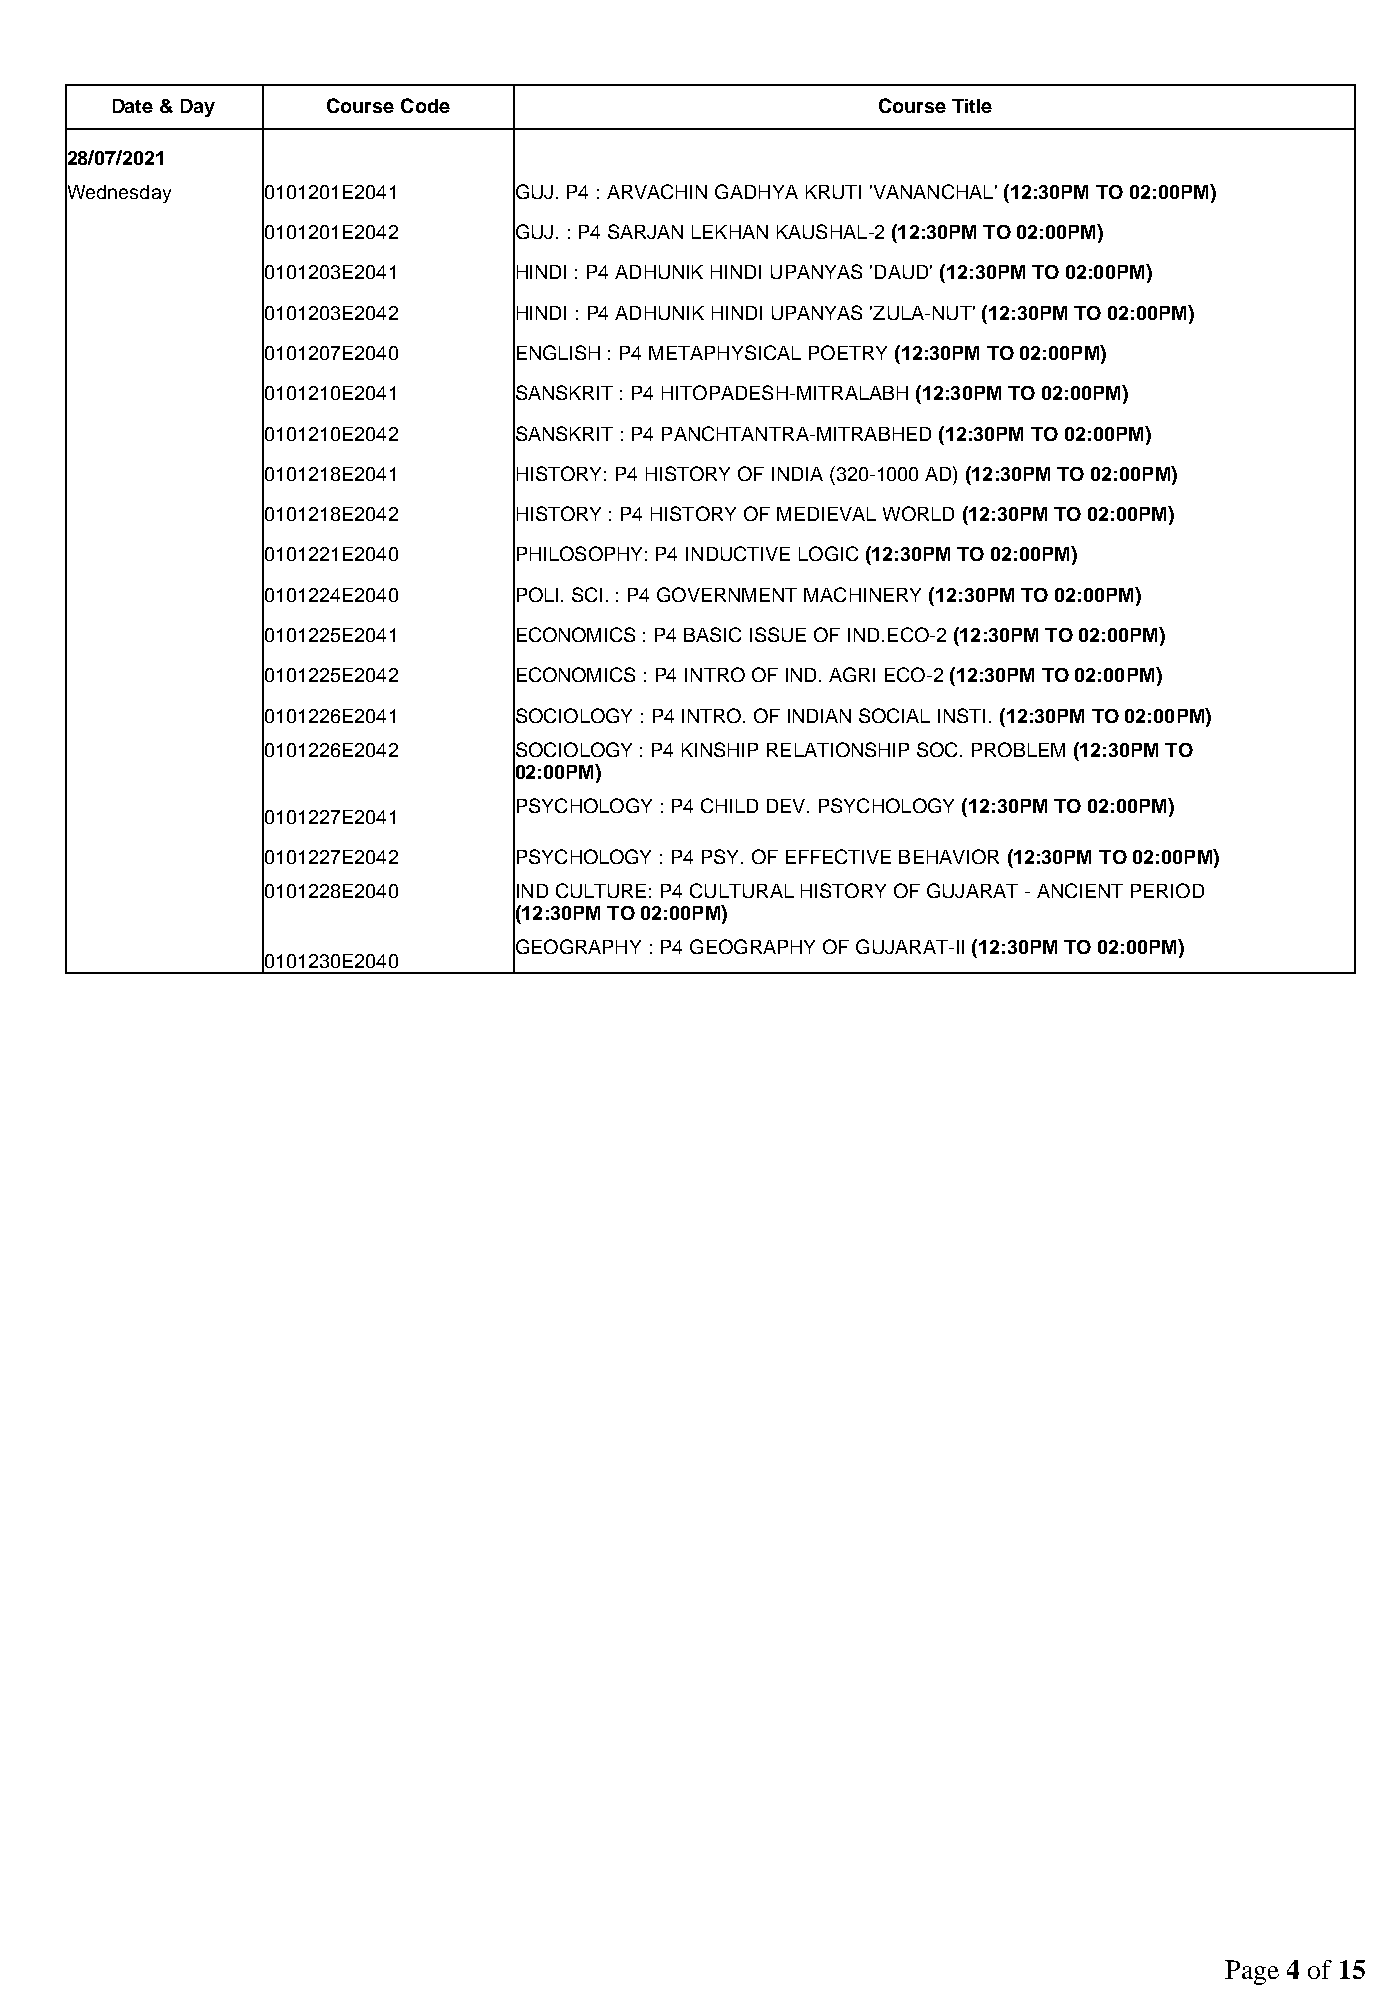 Image resolution: width=1389 pixels, height=2011 pixels. What do you see at coordinates (1167, 890) in the document?
I see `PERIOD` at bounding box center [1167, 890].
